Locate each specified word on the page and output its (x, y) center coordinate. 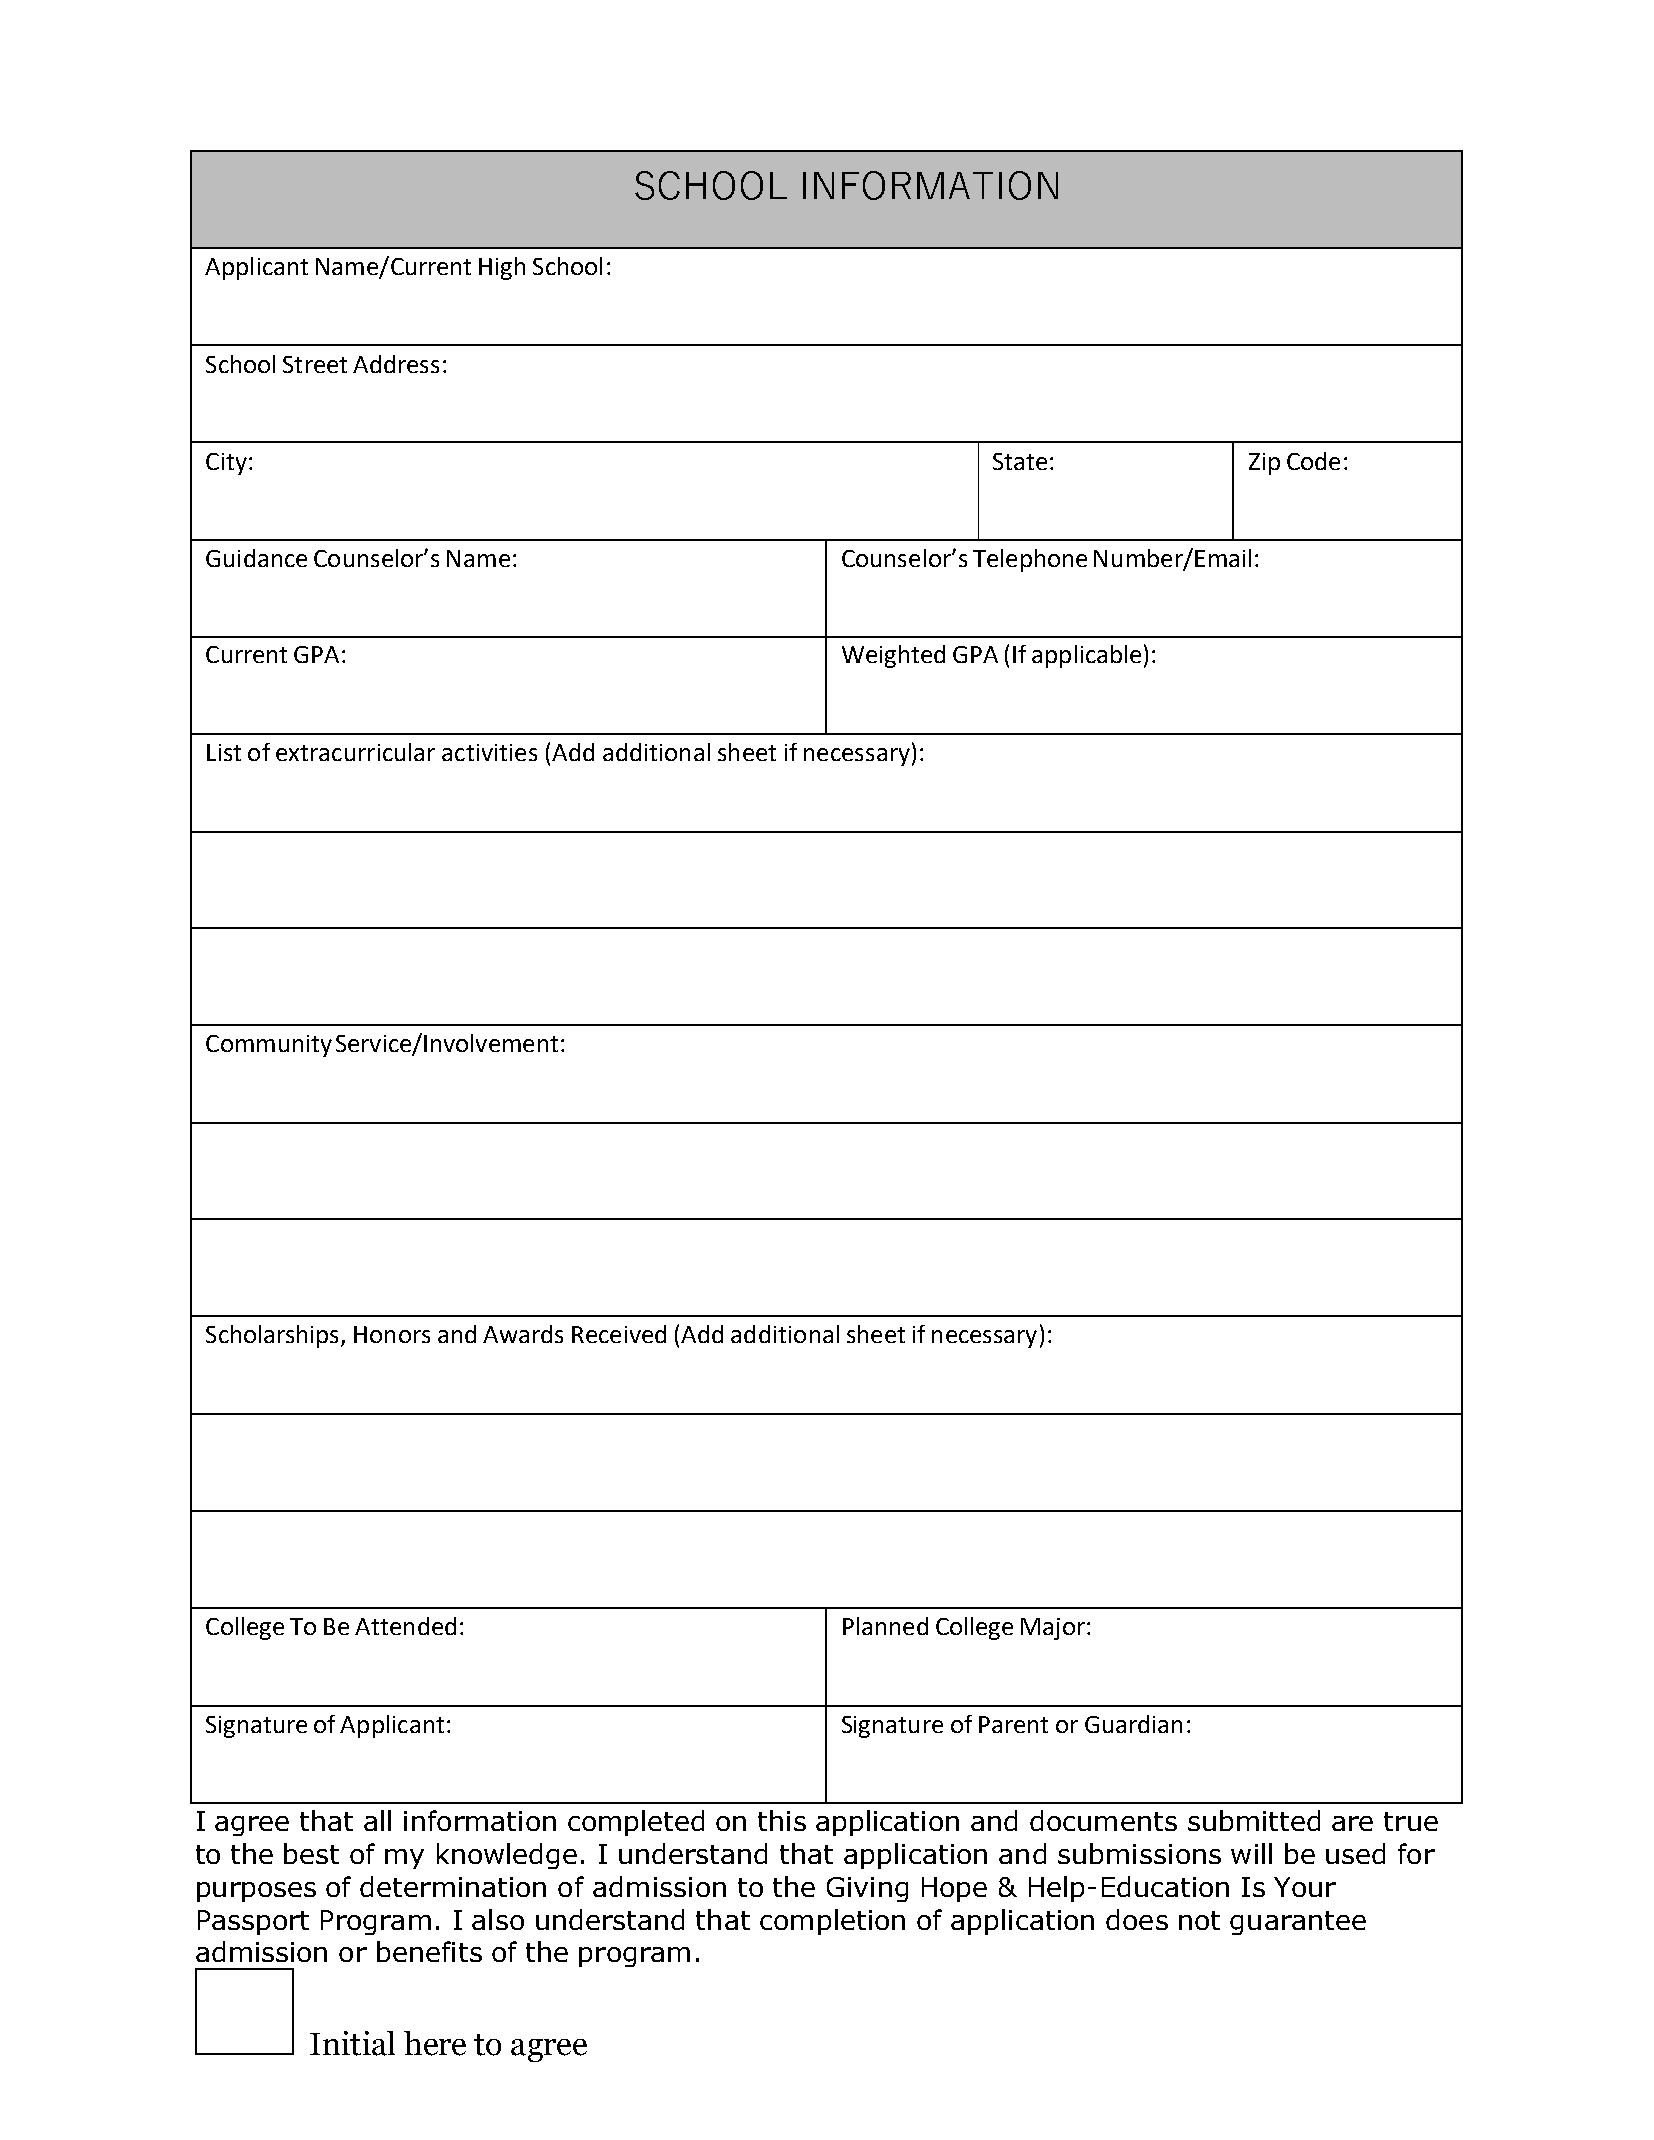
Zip (1264, 464)
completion (832, 1922)
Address (396, 364)
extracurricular (355, 752)
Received (619, 1334)
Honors (392, 1334)
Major (1053, 1629)
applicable (1086, 656)
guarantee (1298, 1923)
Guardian (1133, 1724)
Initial (352, 2043)
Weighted (893, 656)
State (1020, 461)
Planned (885, 1626)
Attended (405, 1626)
